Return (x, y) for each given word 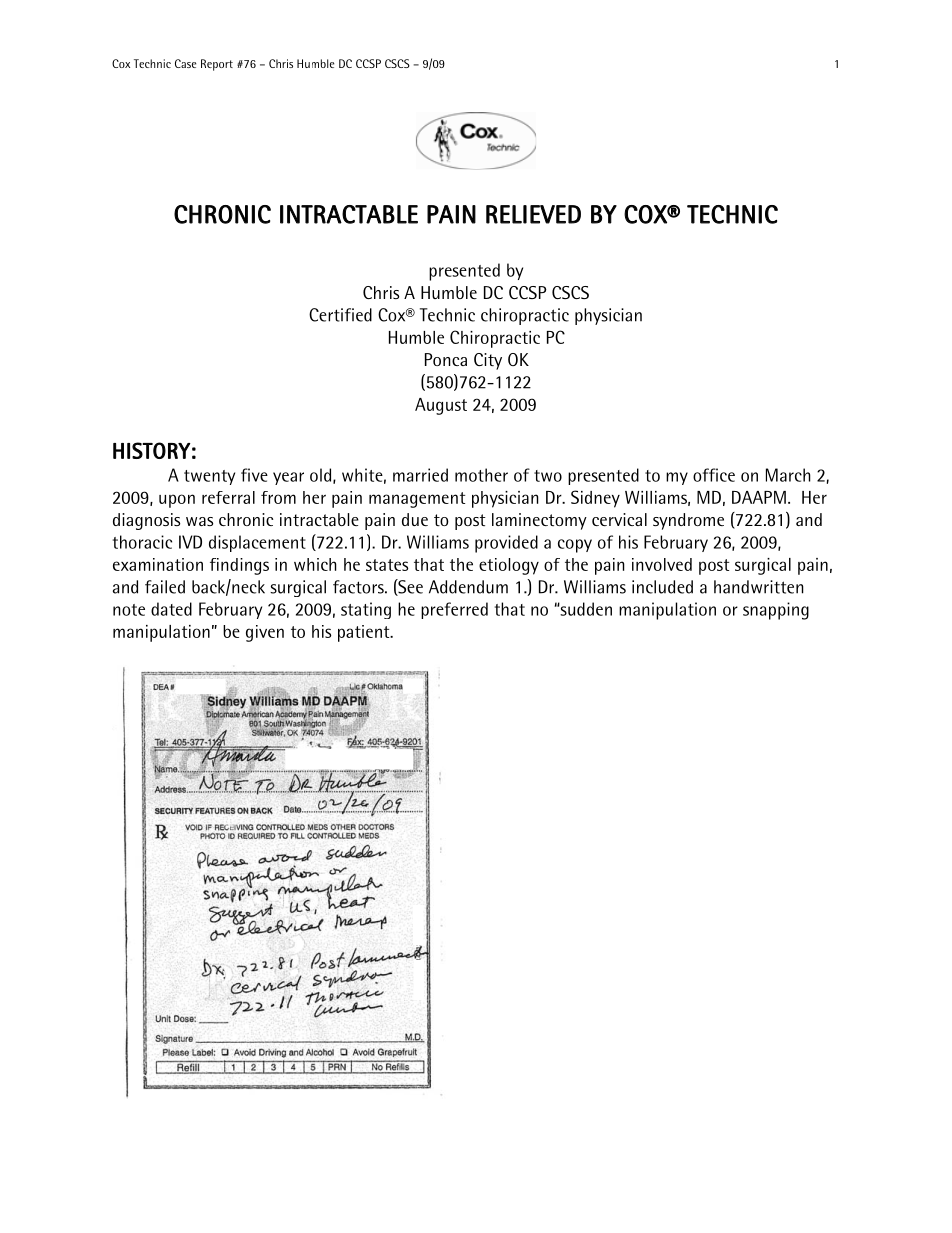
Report (217, 65)
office (714, 475)
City (488, 361)
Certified (340, 315)
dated (171, 609)
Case (185, 63)
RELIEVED (533, 214)
